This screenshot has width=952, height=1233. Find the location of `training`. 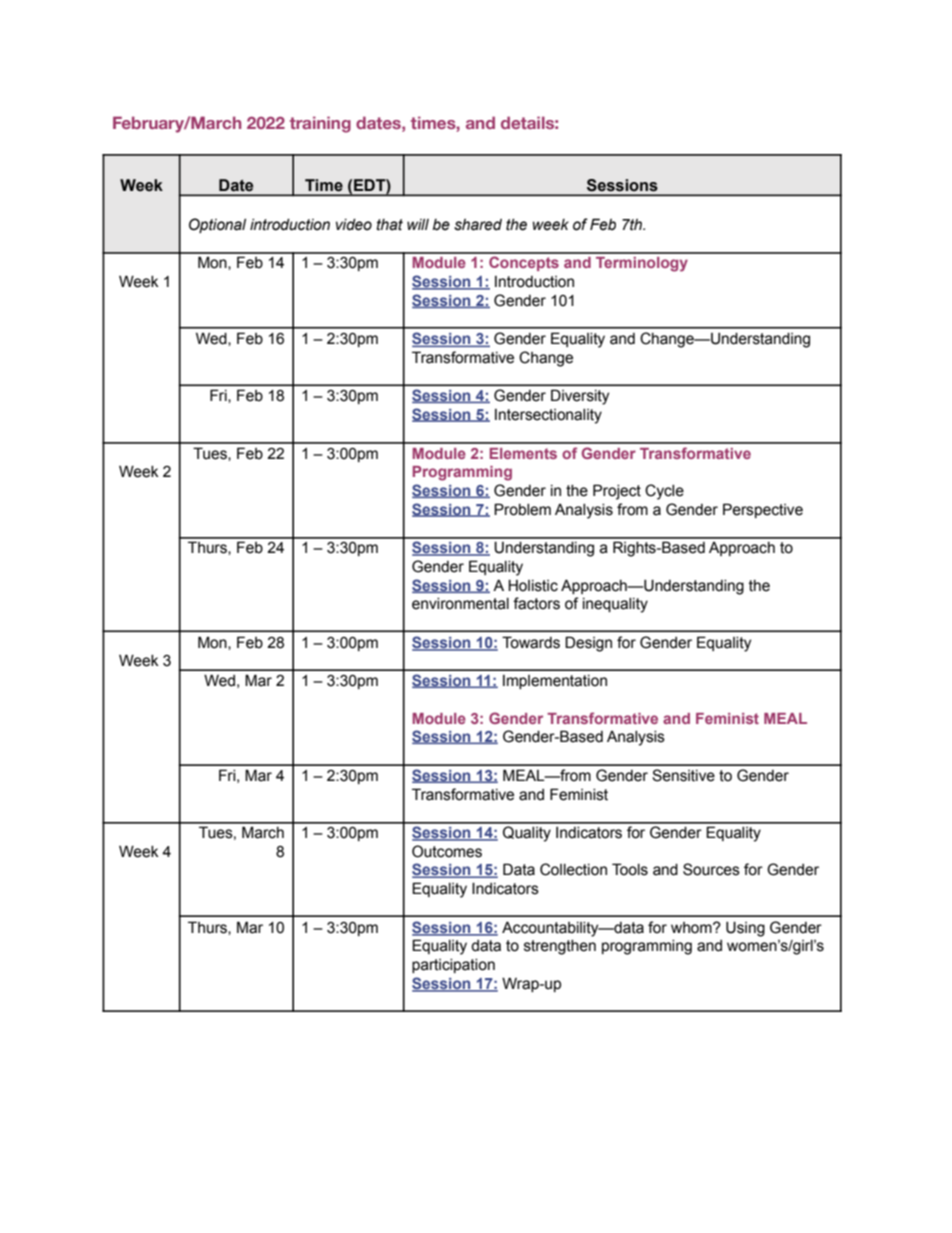

training is located at coordinates (320, 124).
